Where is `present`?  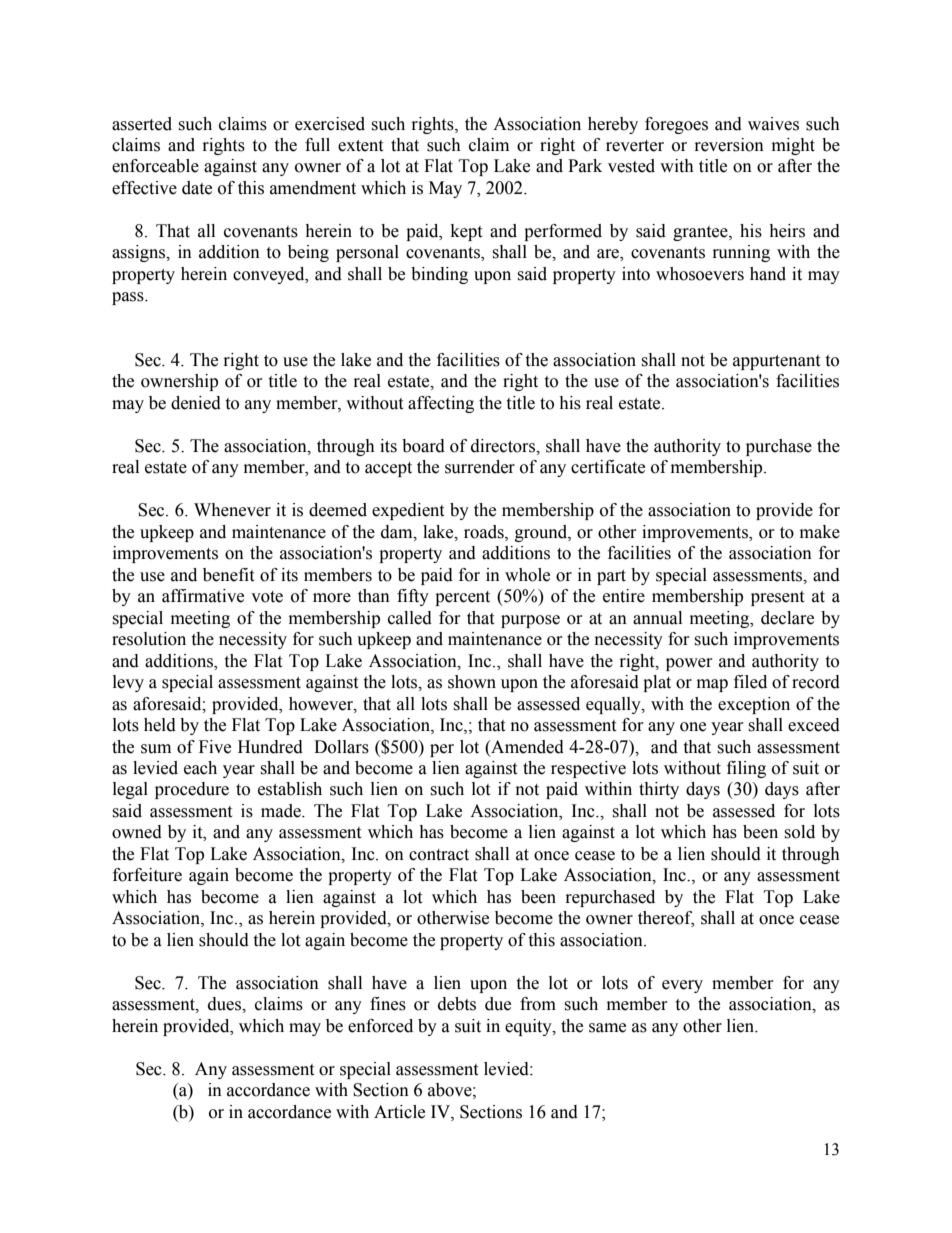 present is located at coordinates (777, 598).
